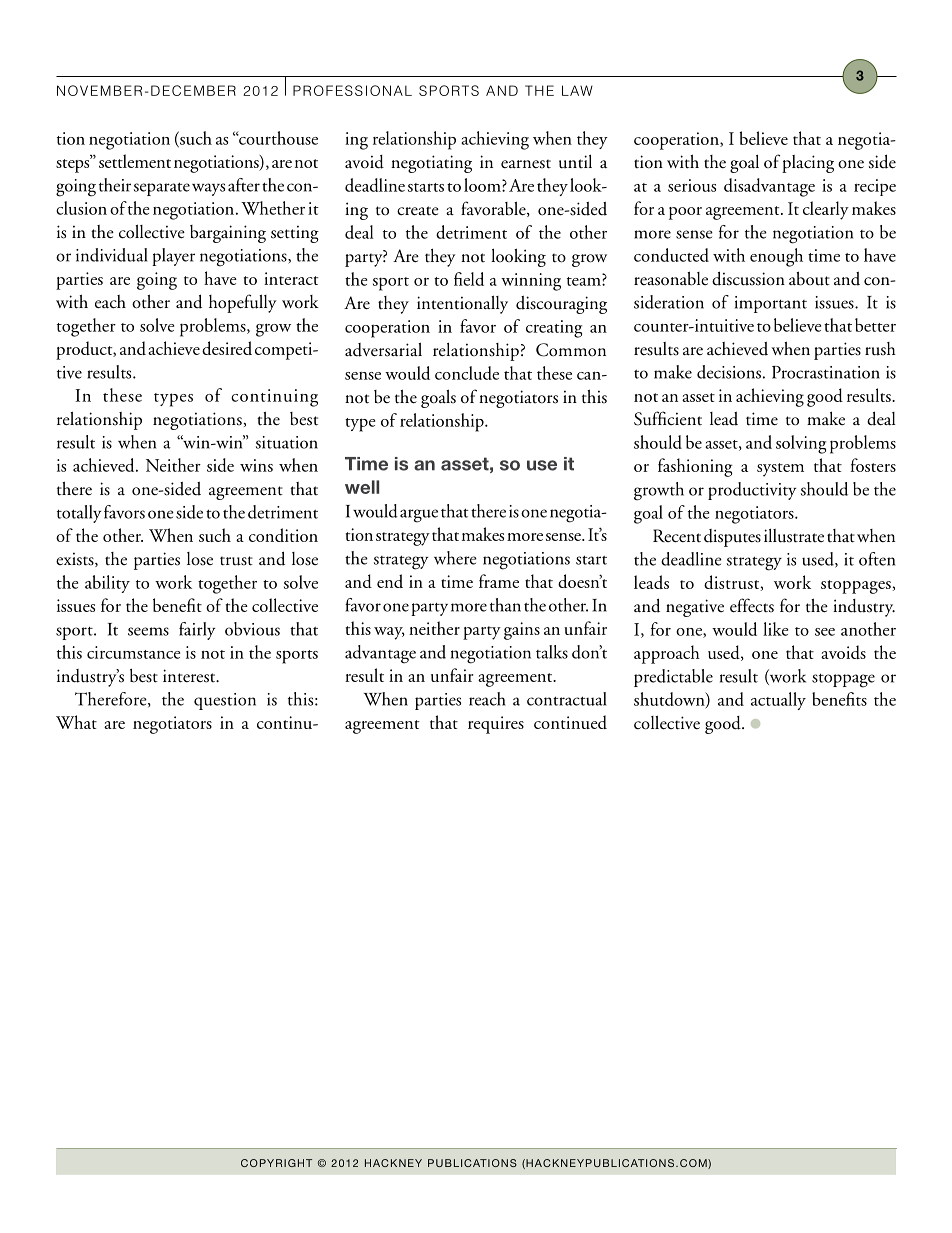 The height and width of the page is (1233, 952). I want to click on desired, so click(227, 348).
